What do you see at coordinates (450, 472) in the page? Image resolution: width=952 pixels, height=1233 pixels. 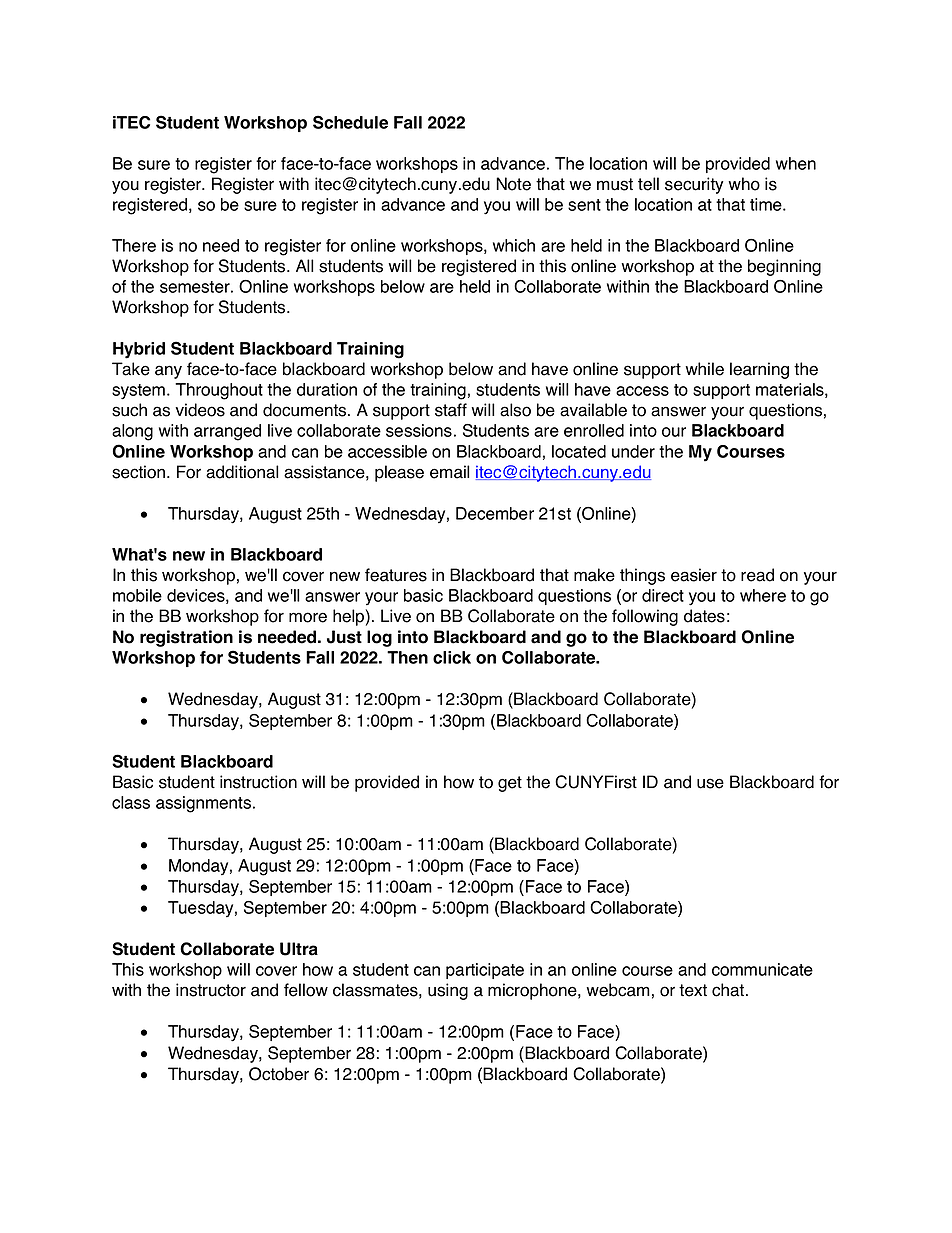 I see `email` at bounding box center [450, 472].
